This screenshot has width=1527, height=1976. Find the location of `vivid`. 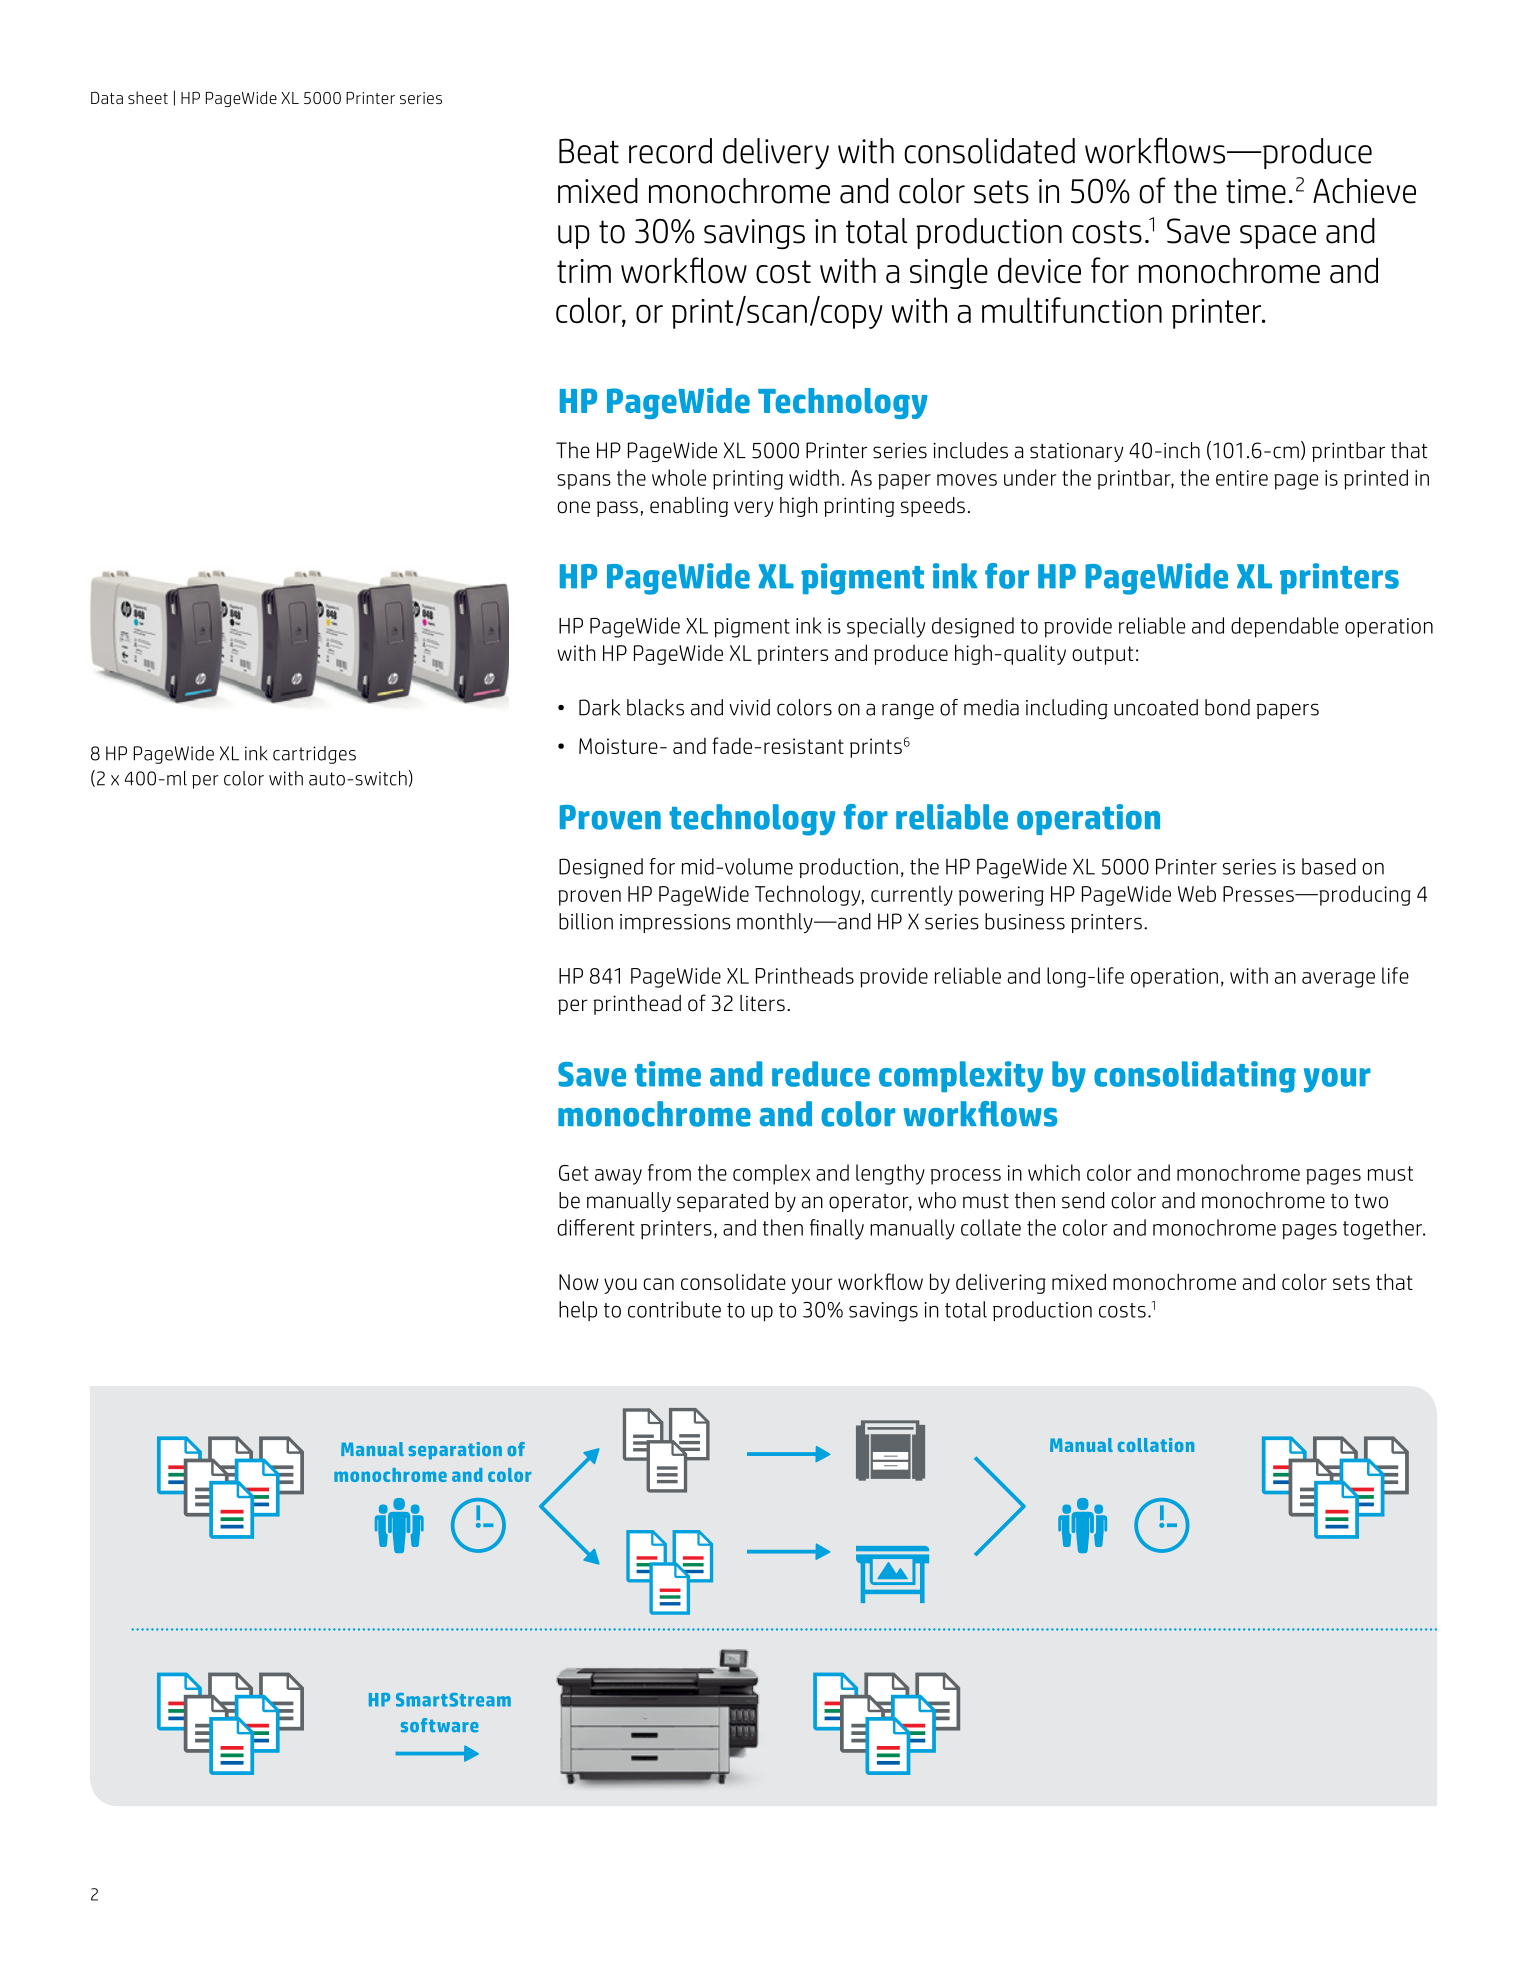

vivid is located at coordinates (749, 707).
